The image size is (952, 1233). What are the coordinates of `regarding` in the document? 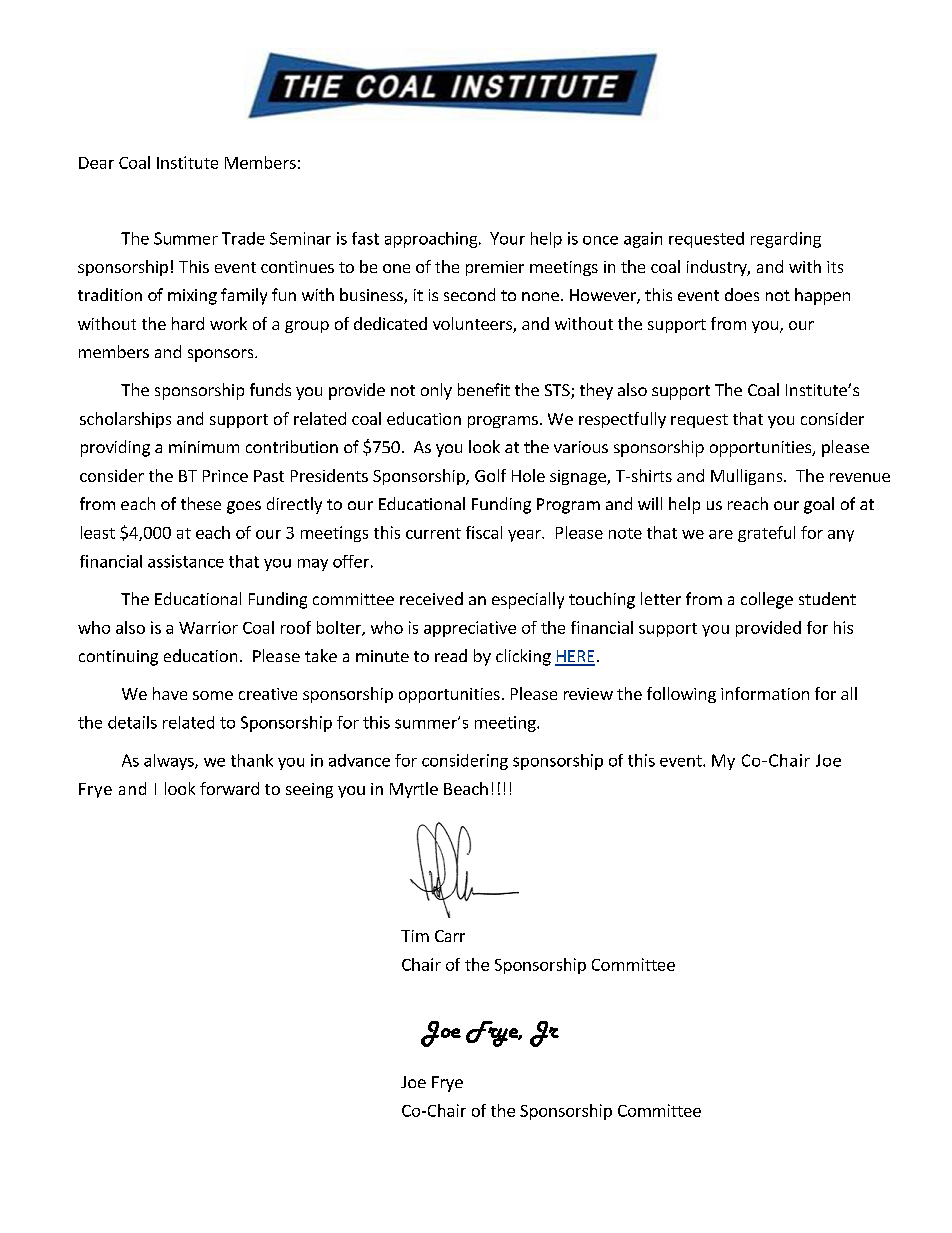 It's located at (786, 240).
